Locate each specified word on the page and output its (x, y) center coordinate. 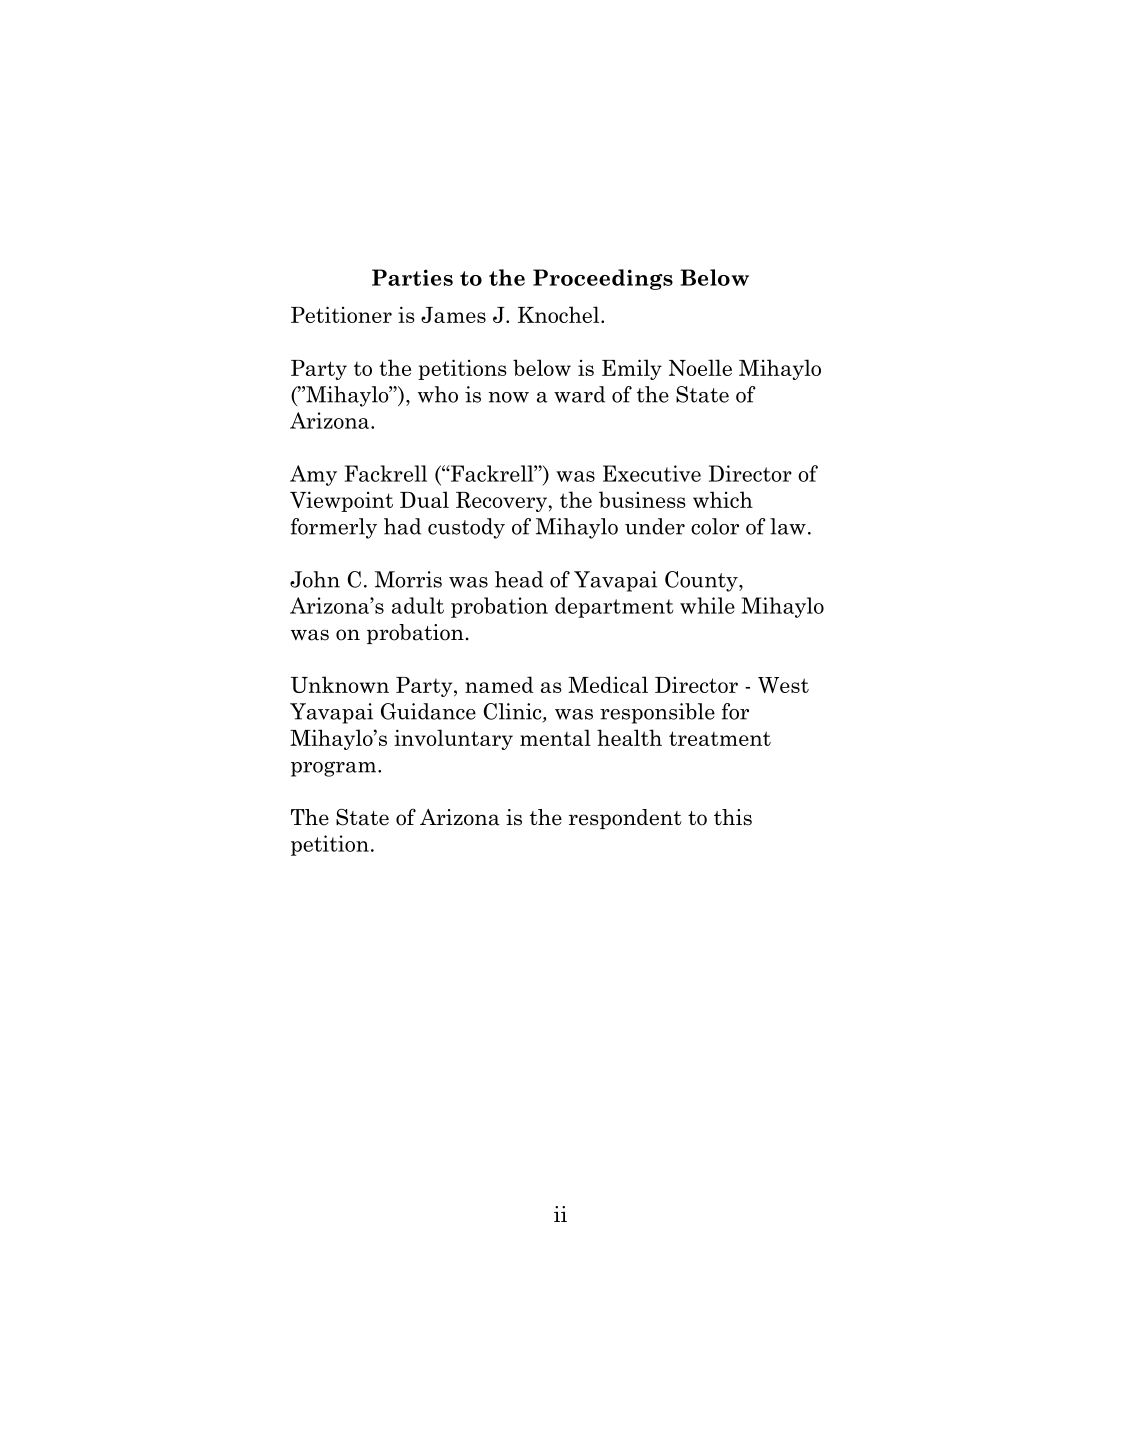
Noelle (700, 367)
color (715, 526)
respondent (625, 819)
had (402, 526)
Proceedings (603, 279)
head (519, 579)
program (335, 769)
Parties (412, 277)
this (733, 817)
